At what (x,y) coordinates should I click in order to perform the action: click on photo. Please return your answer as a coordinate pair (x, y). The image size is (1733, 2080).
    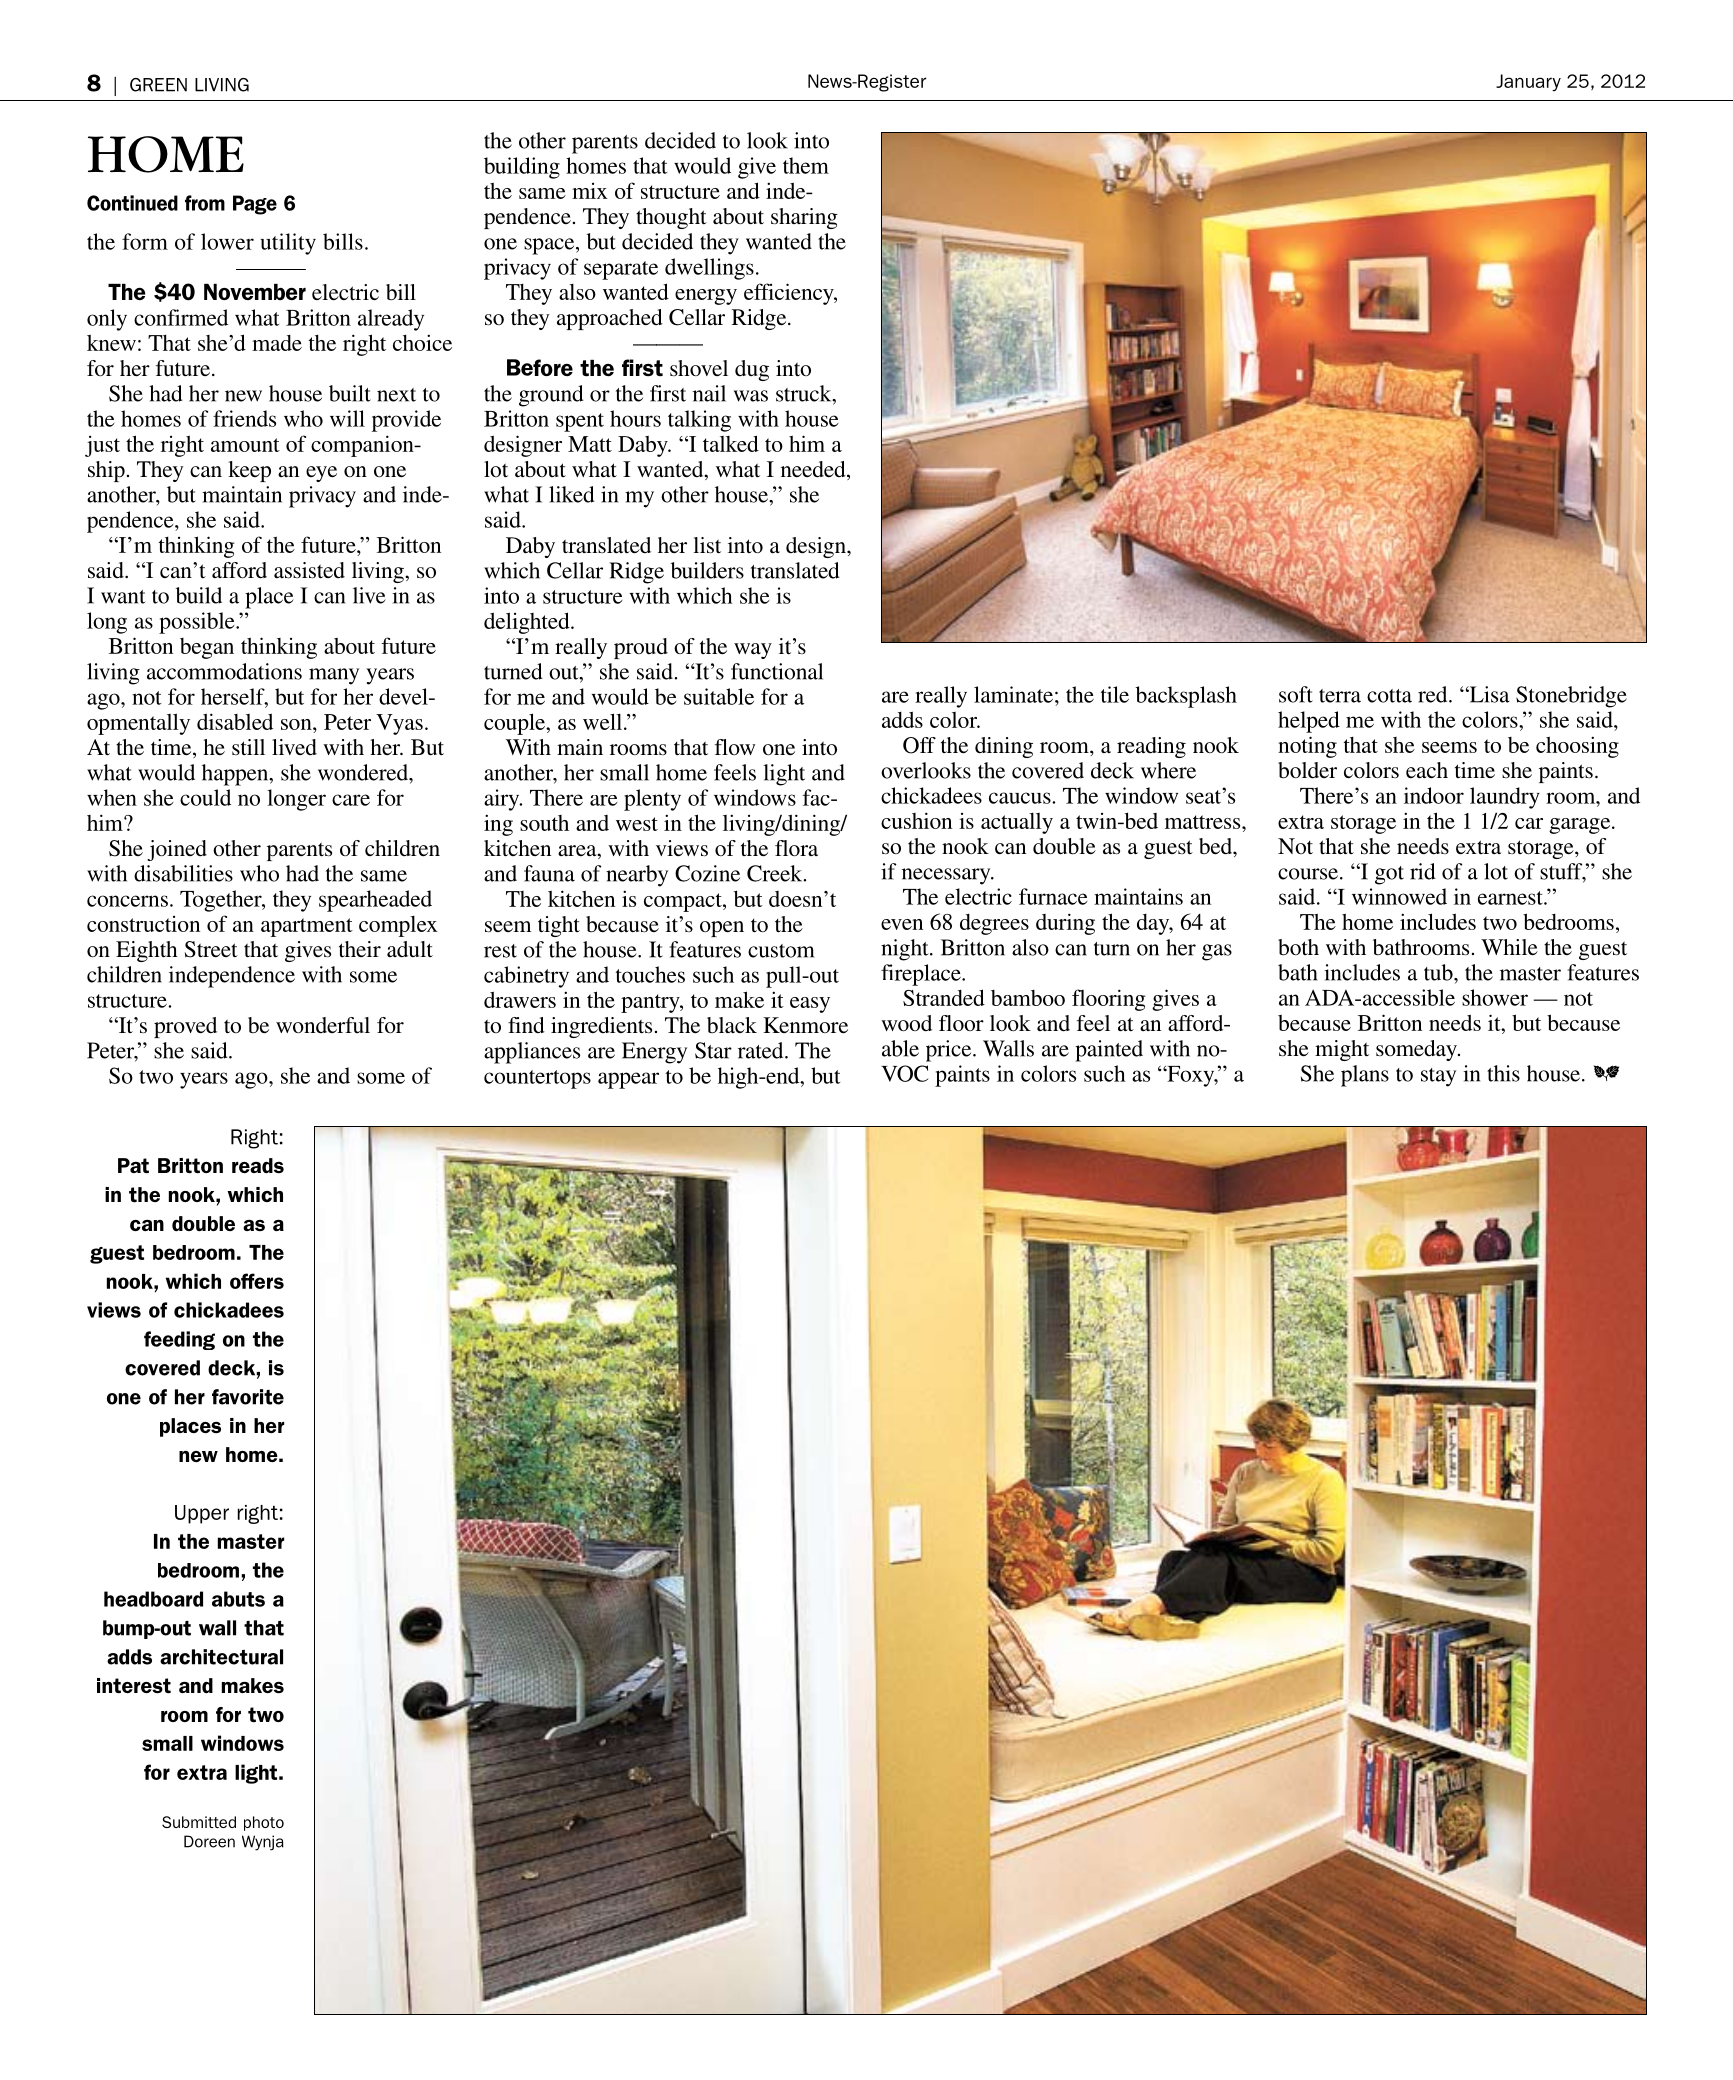
    Looking at the image, I should click on (264, 1823).
